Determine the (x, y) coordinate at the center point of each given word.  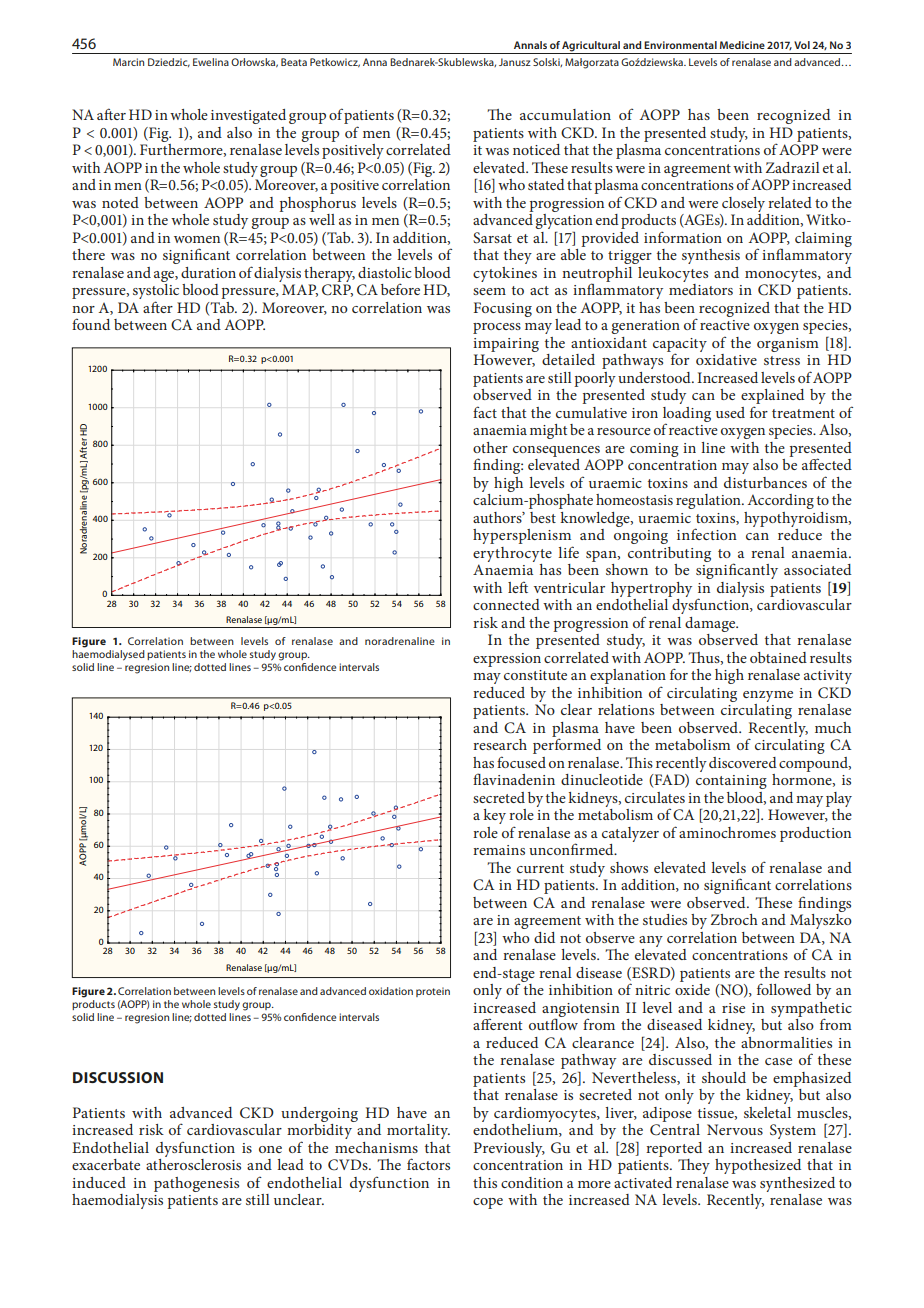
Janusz (515, 62)
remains (499, 850)
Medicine (742, 45)
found (91, 324)
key (494, 816)
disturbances (765, 482)
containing (731, 782)
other (490, 447)
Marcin (128, 62)
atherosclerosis (193, 1163)
